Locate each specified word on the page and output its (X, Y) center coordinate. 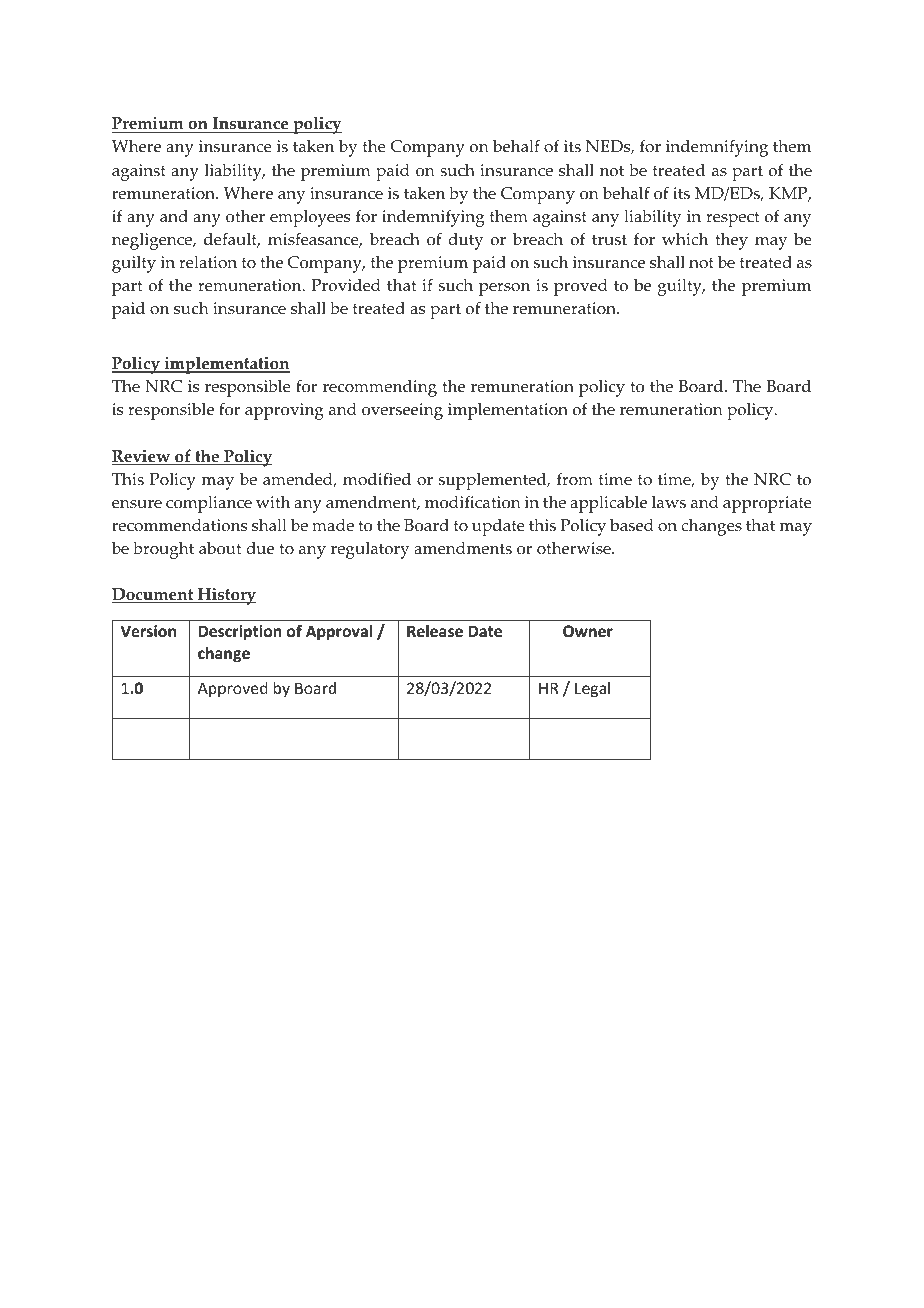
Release (435, 631)
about (220, 548)
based (632, 525)
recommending (380, 388)
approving (284, 411)
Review (142, 457)
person (504, 289)
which (685, 239)
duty (465, 241)
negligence (153, 241)
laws (669, 502)
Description (240, 632)
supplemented (494, 481)
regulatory (370, 550)
